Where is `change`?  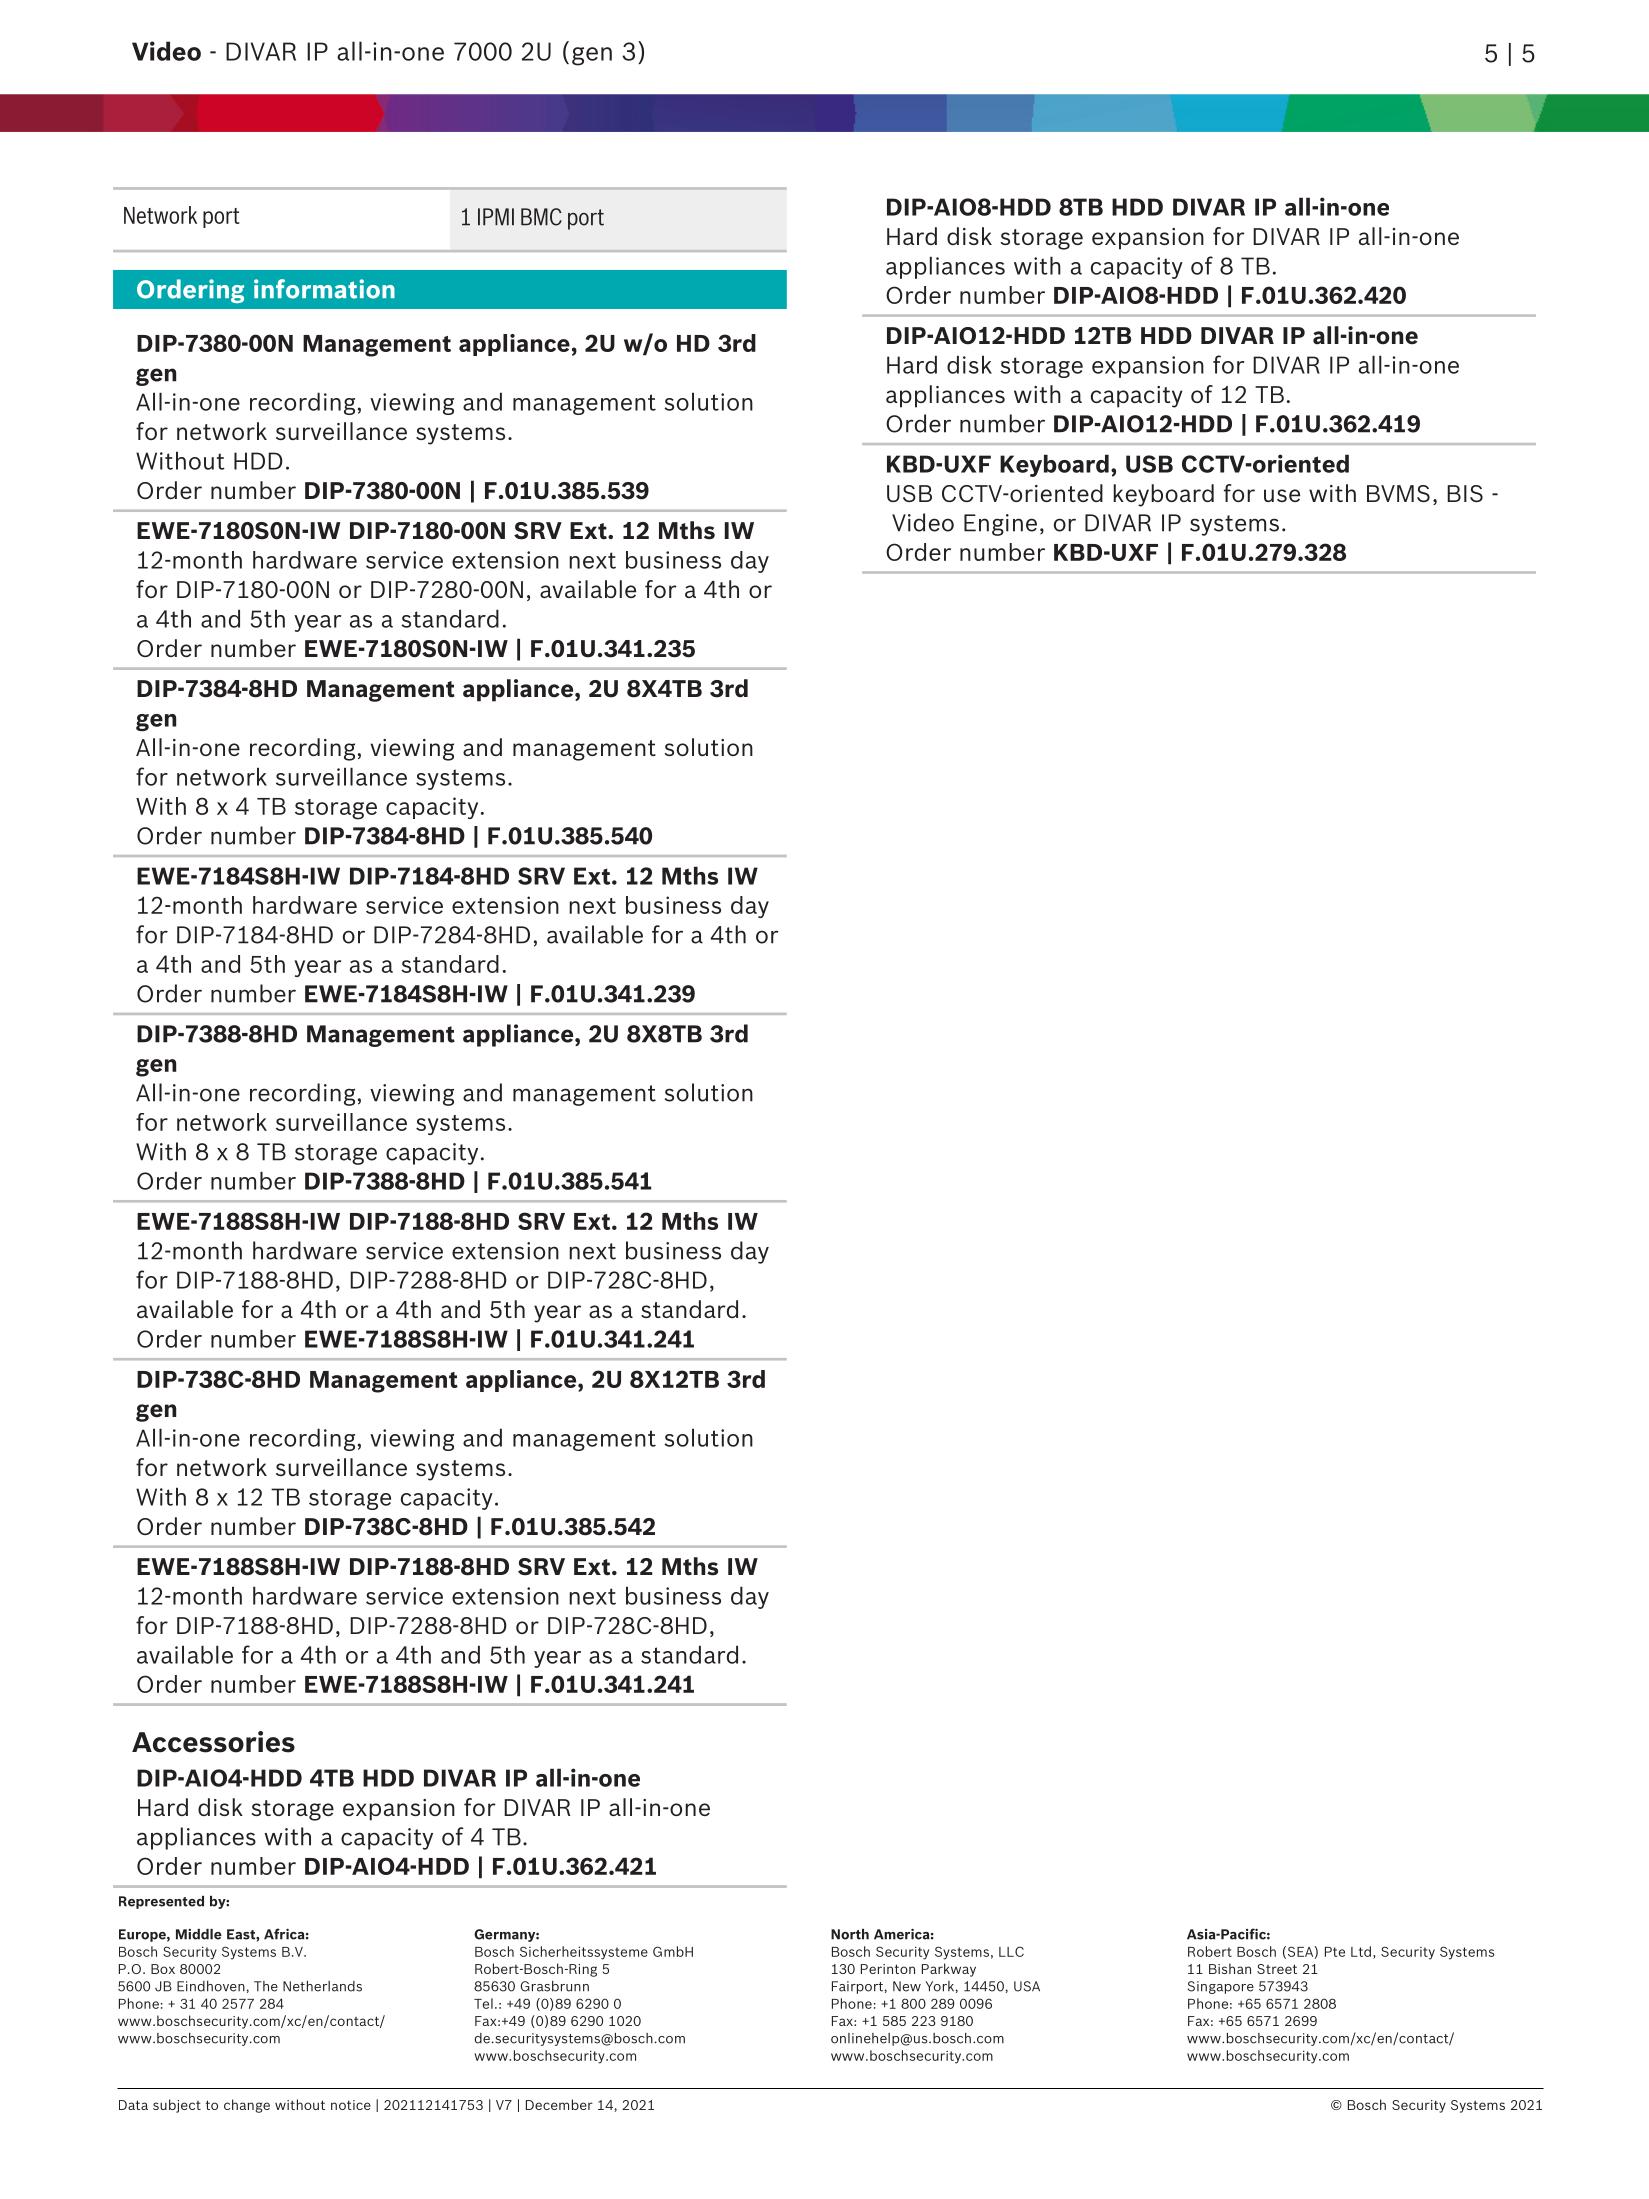
change is located at coordinates (247, 2106).
